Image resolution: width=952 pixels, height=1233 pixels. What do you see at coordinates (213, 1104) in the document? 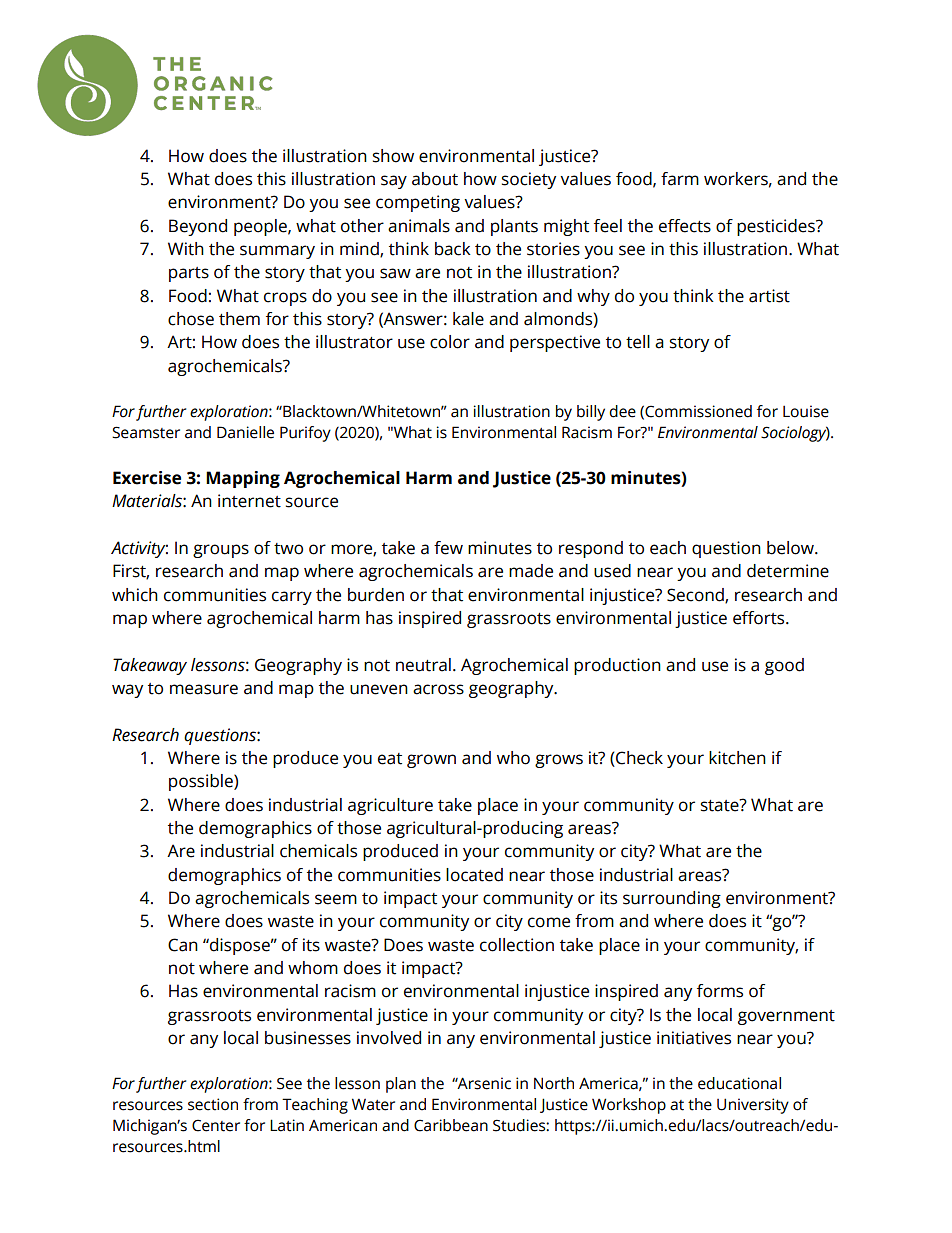
I see `section` at bounding box center [213, 1104].
